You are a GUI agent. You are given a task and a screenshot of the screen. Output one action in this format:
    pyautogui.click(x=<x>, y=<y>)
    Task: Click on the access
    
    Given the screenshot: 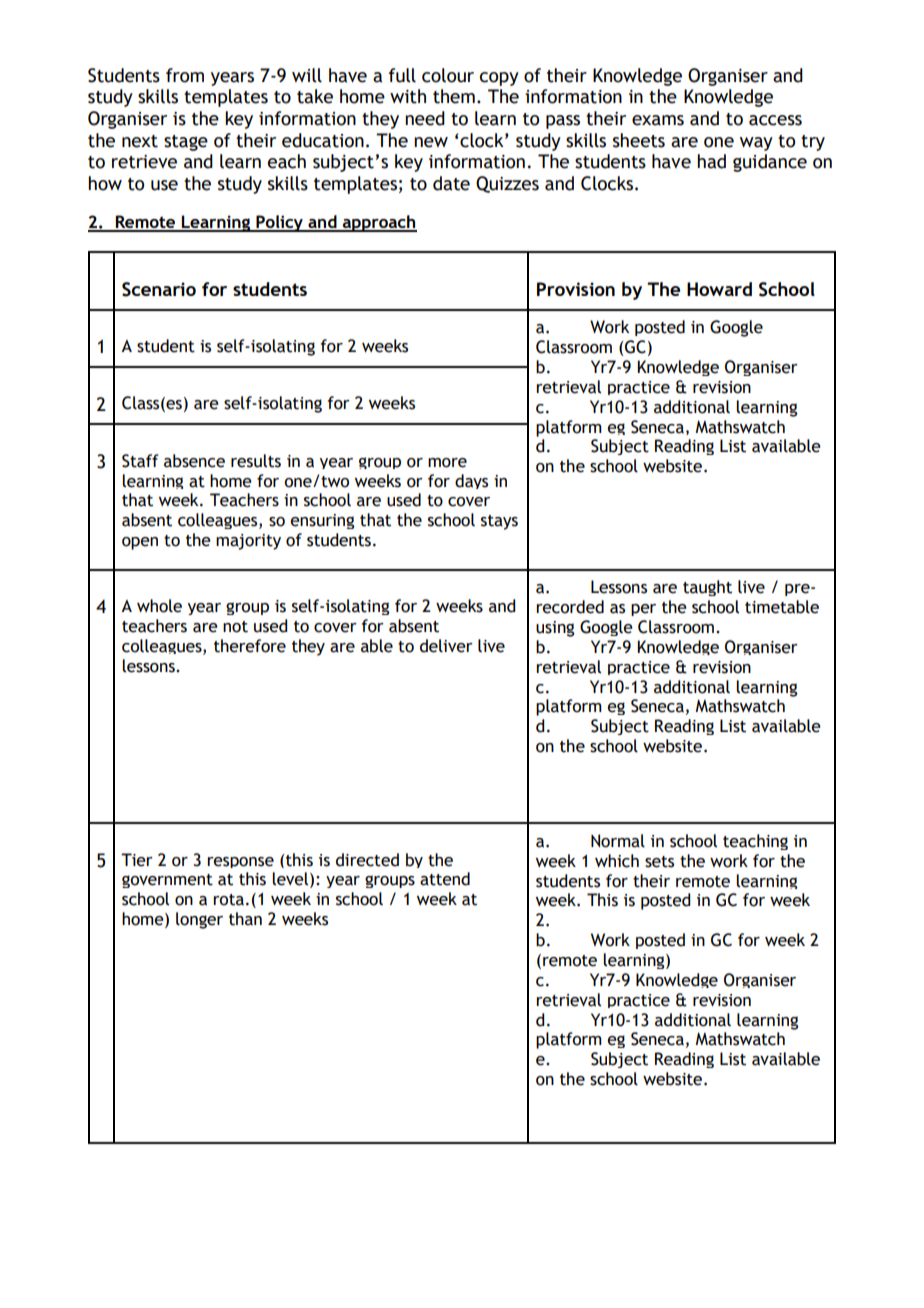 What is the action you would take?
    pyautogui.click(x=775, y=120)
